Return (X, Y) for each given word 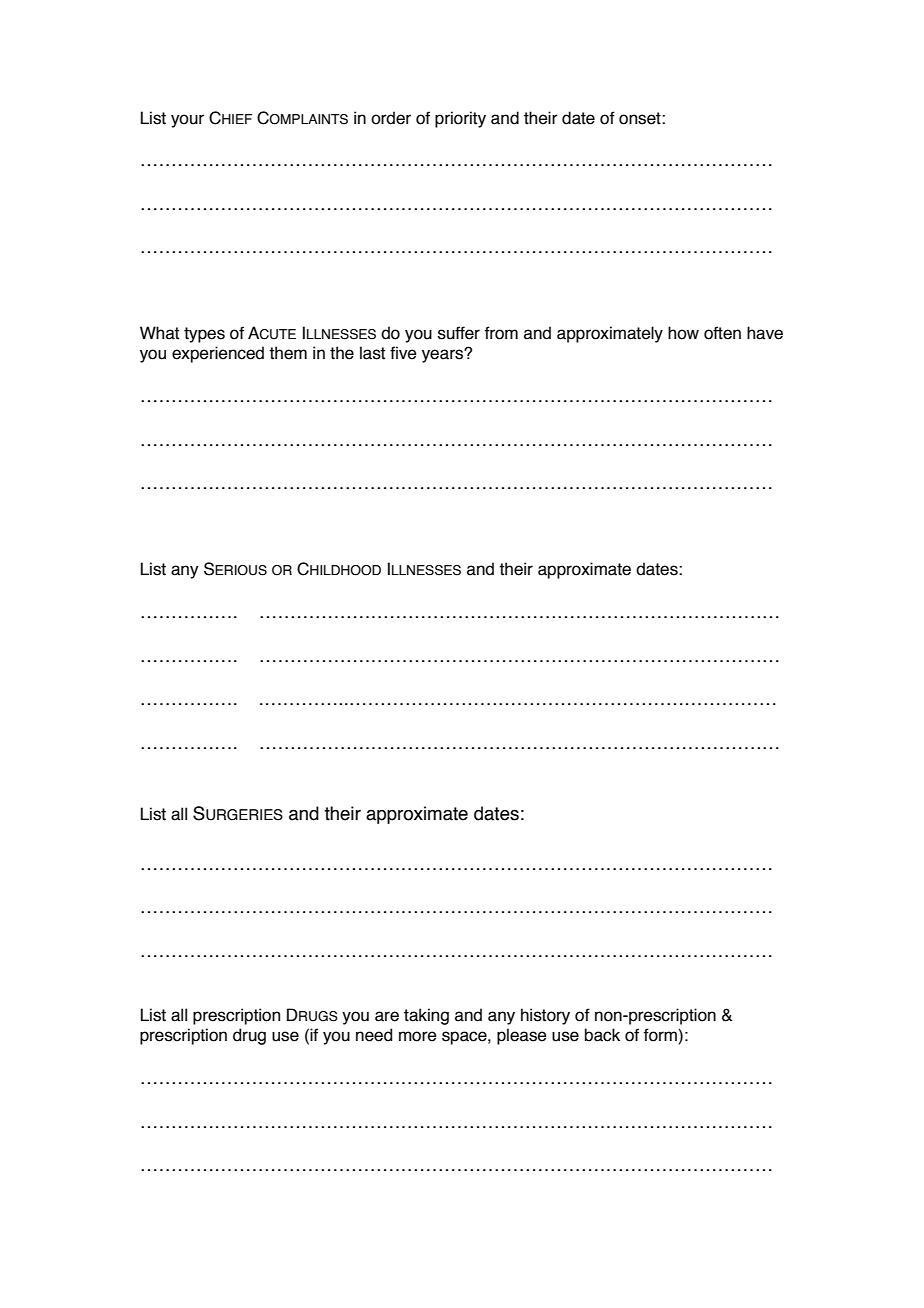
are (387, 1016)
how (683, 333)
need (374, 1035)
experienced (218, 354)
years (443, 356)
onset (641, 118)
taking (426, 1016)
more (418, 1036)
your (187, 121)
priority (460, 119)
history (545, 1016)
